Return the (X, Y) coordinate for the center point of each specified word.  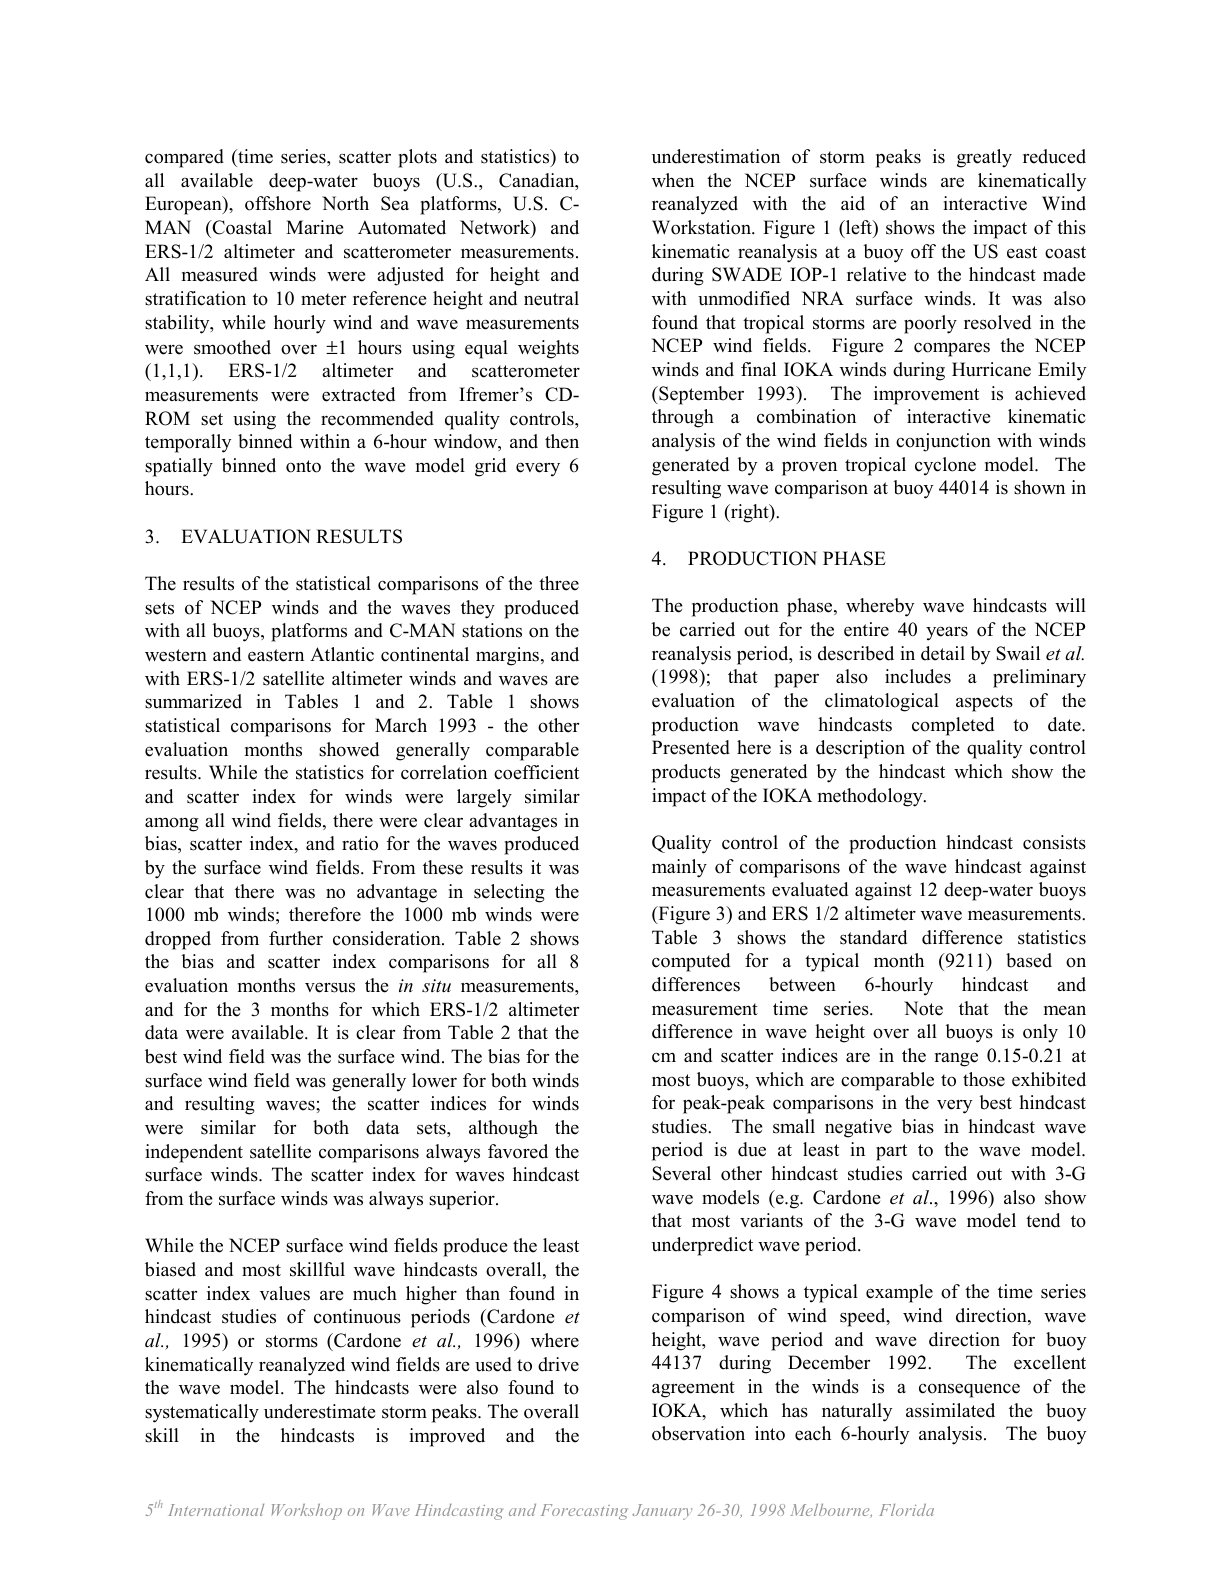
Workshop (307, 1512)
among (172, 825)
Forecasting (584, 1512)
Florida (907, 1510)
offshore (278, 203)
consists (1054, 842)
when (673, 180)
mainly (679, 868)
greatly (984, 158)
